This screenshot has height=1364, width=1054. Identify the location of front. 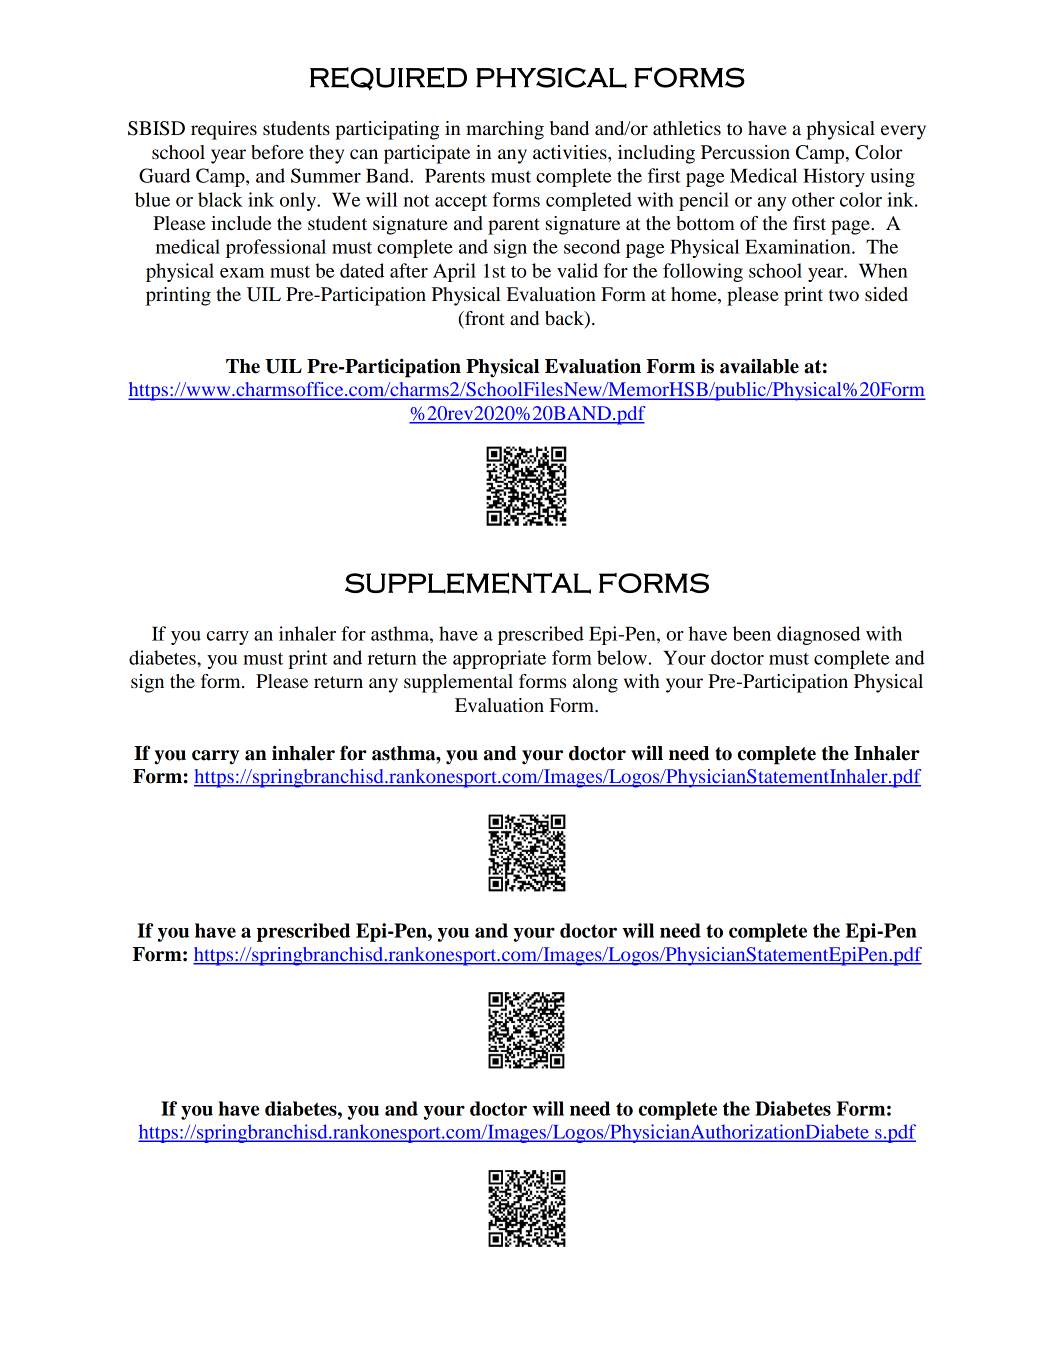
(484, 319).
